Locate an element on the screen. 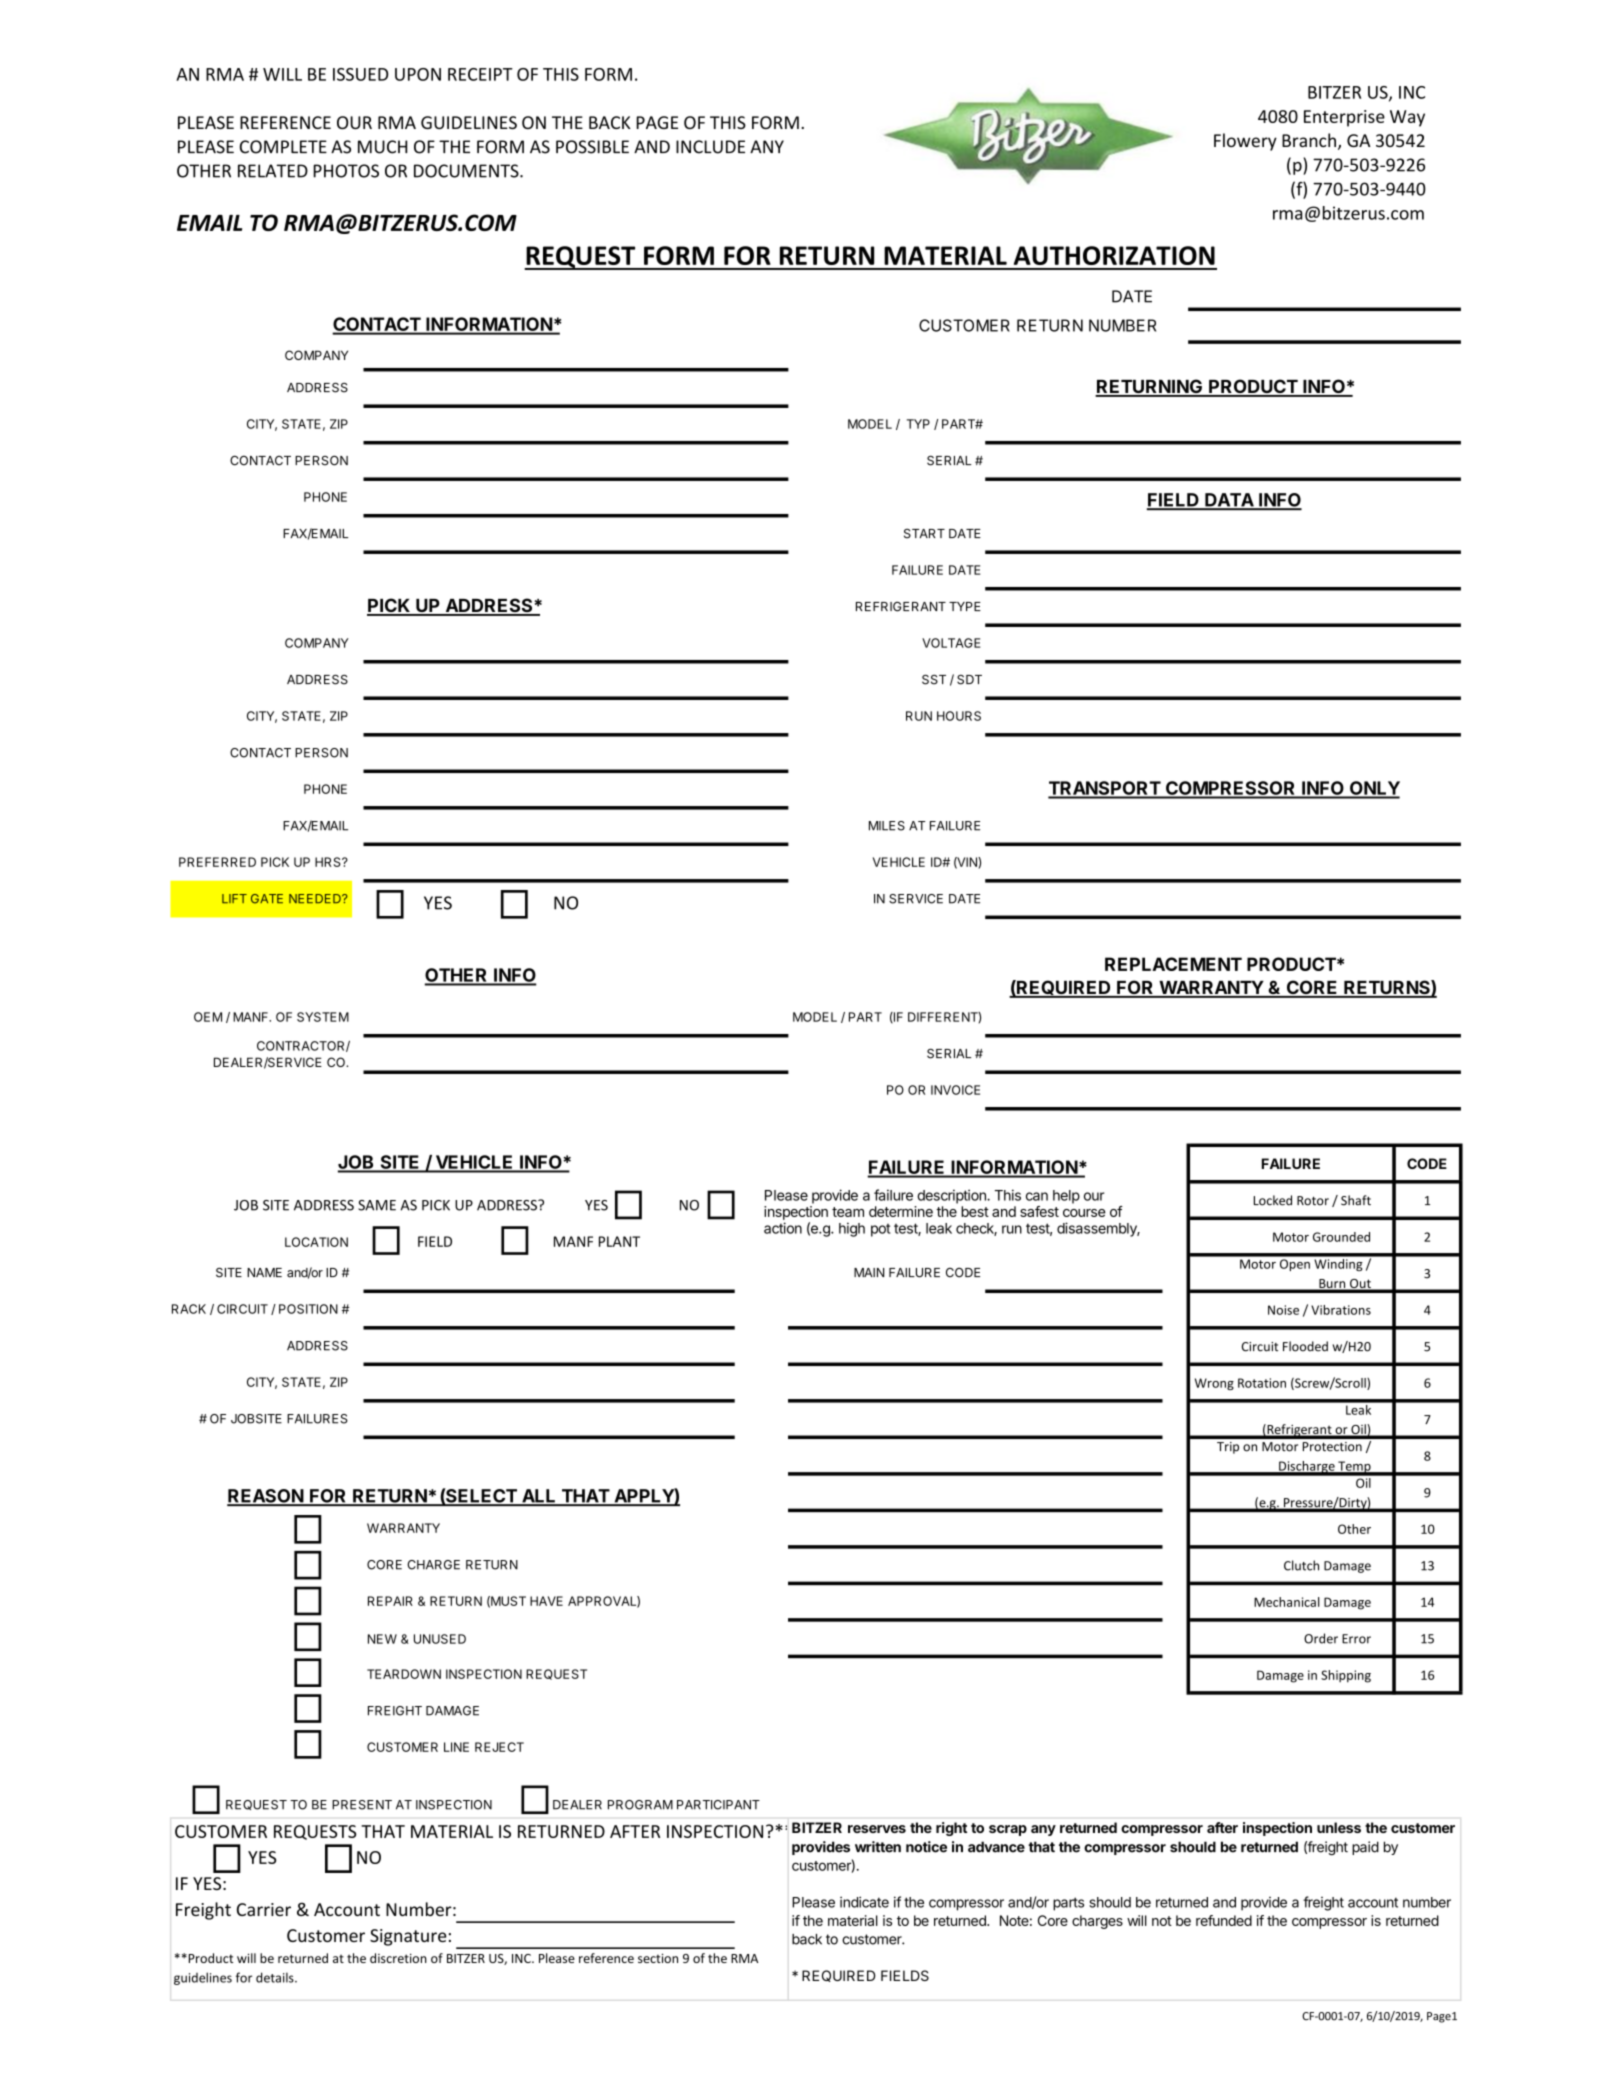 This screenshot has height=2095, width=1619. INCLUDE is located at coordinates (710, 147).
